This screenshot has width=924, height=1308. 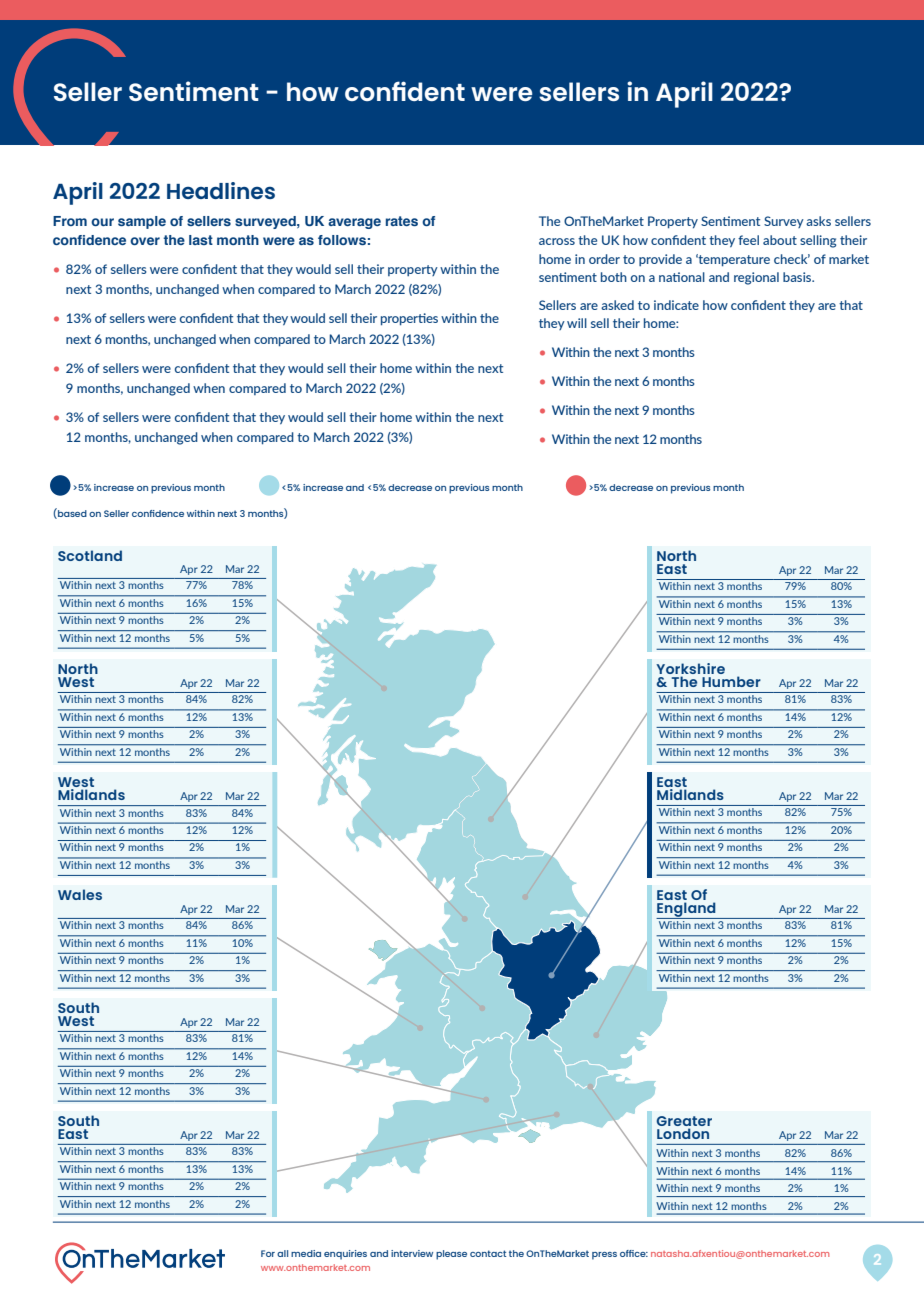 I want to click on sample, so click(x=142, y=222).
